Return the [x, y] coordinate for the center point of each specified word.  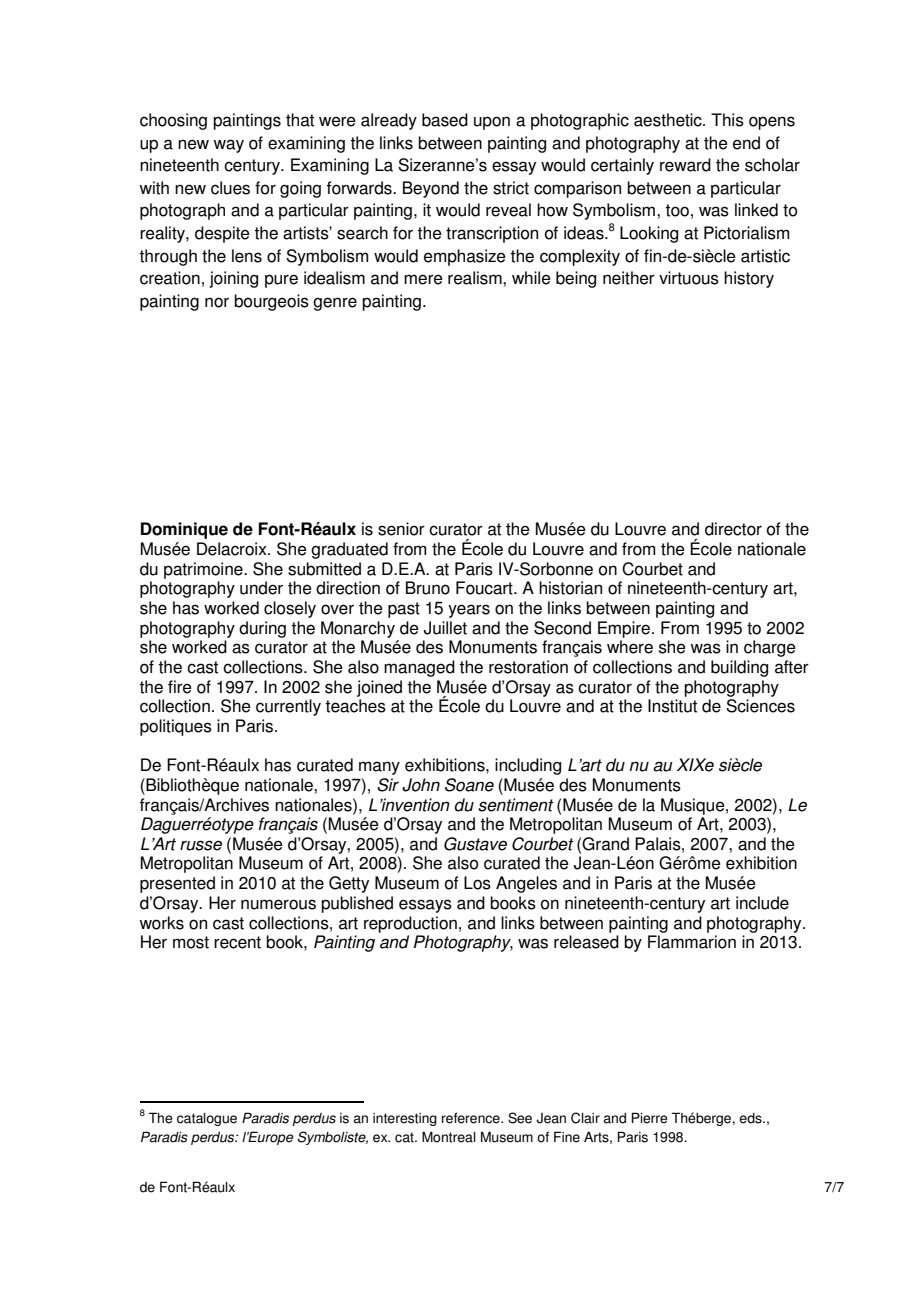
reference [472, 1118]
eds [751, 1118]
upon [492, 123]
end [746, 143]
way [228, 146]
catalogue [207, 1119]
